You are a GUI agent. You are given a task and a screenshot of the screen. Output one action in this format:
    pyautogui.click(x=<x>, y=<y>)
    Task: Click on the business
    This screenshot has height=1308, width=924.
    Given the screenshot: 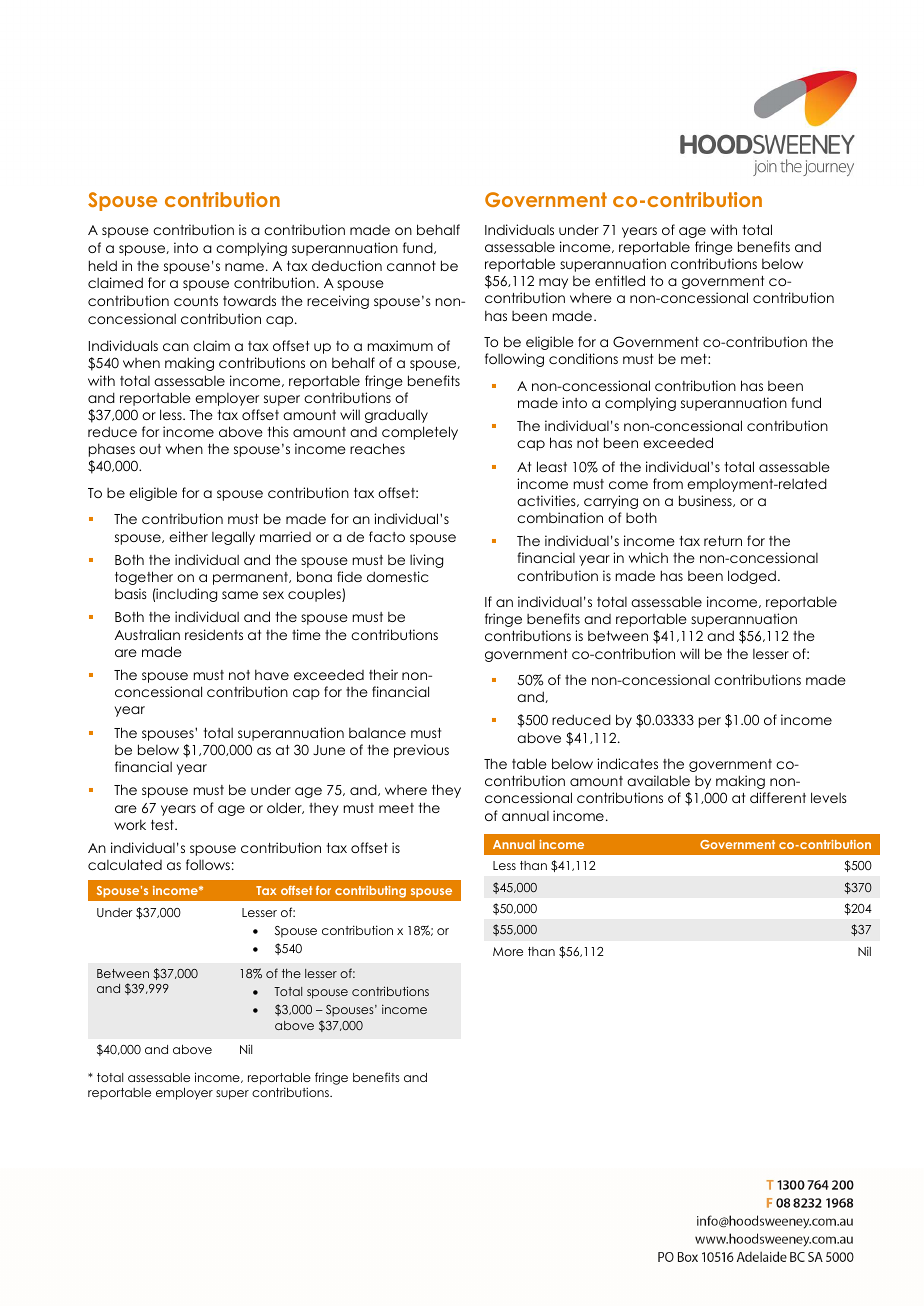 What is the action you would take?
    pyautogui.click(x=706, y=501)
